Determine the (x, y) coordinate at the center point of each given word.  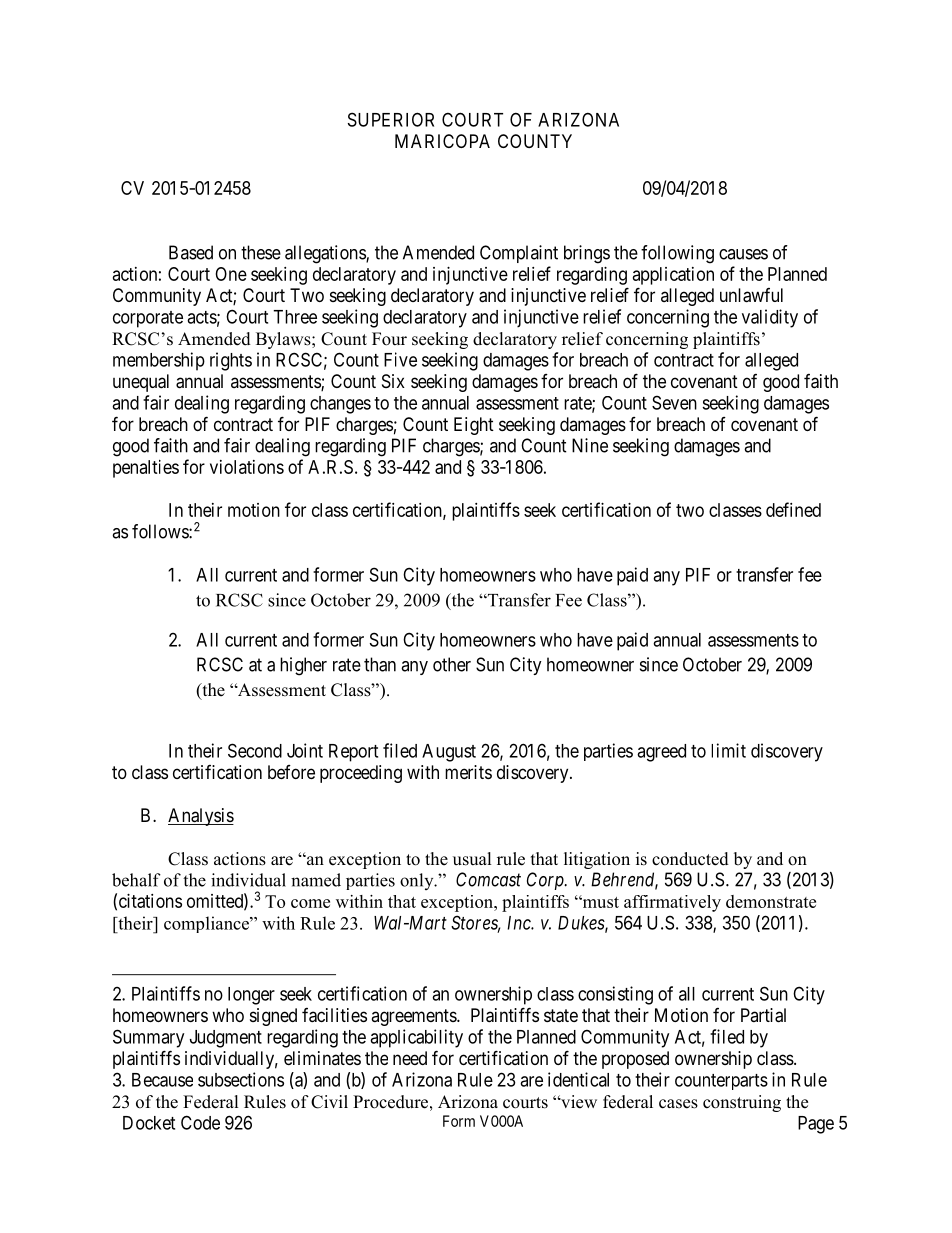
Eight (474, 426)
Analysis (201, 817)
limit (728, 750)
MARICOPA (442, 141)
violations (247, 467)
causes (743, 254)
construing (742, 1103)
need (410, 1058)
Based (191, 252)
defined (793, 509)
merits (468, 772)
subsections (241, 1079)
